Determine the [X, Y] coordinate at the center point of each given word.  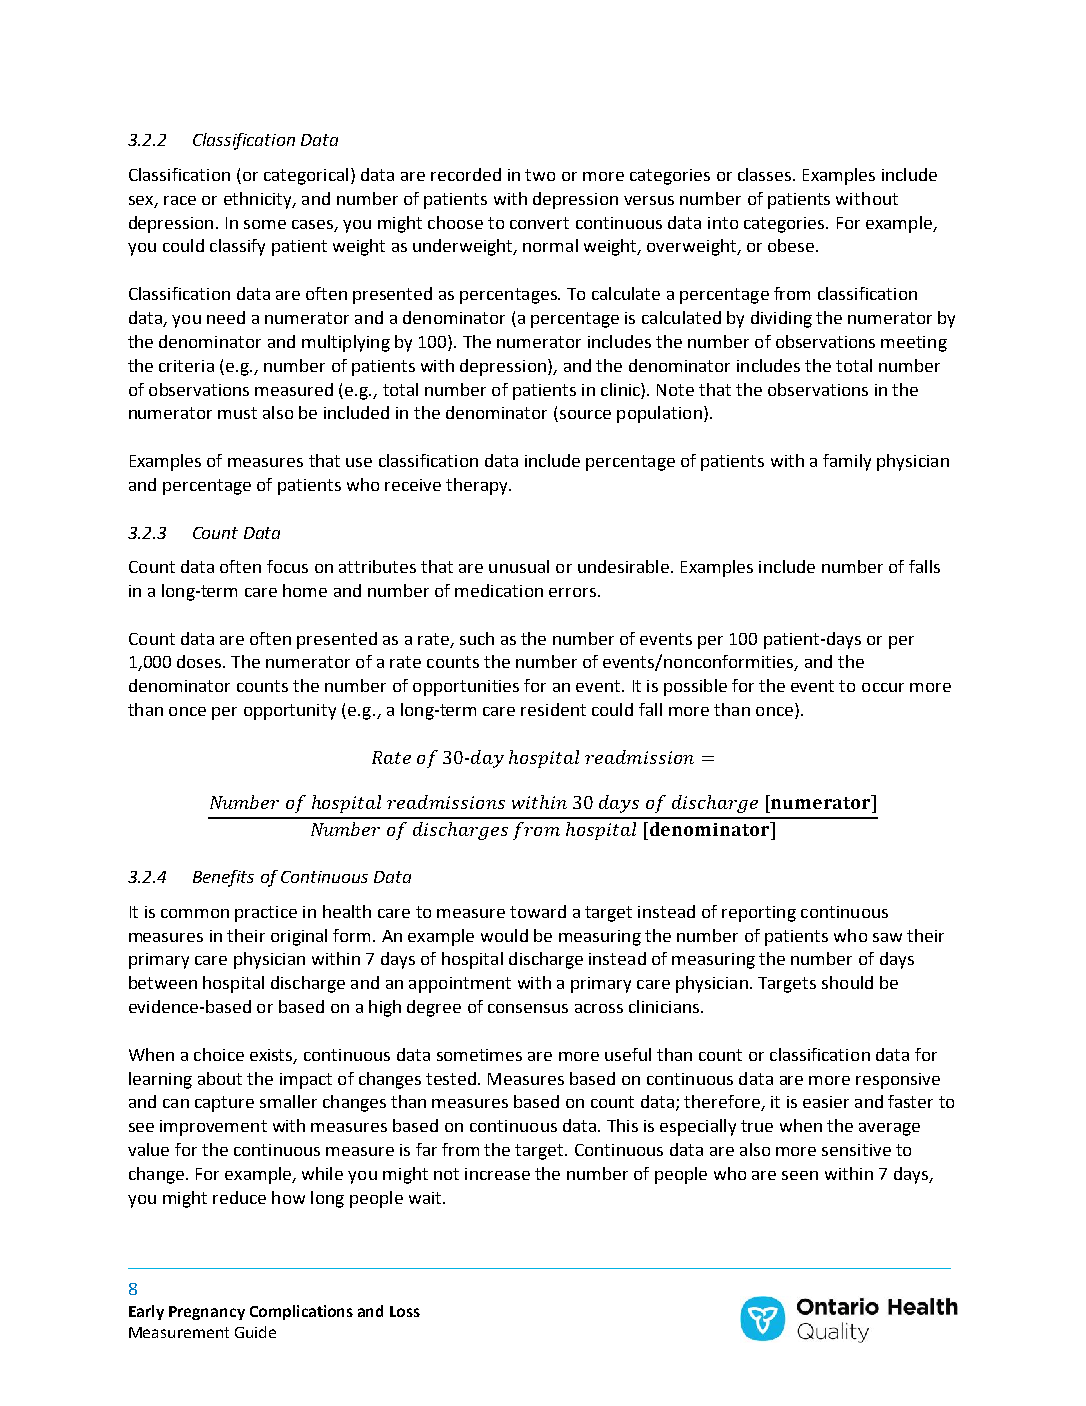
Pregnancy [207, 1313]
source [584, 416]
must [237, 413]
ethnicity [259, 200]
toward [538, 911]
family [847, 462]
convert [539, 223]
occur [883, 687]
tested [452, 1078]
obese [792, 245]
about [220, 1078]
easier [826, 1102]
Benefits [223, 878]
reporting [759, 914]
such [477, 638]
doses [200, 661]
